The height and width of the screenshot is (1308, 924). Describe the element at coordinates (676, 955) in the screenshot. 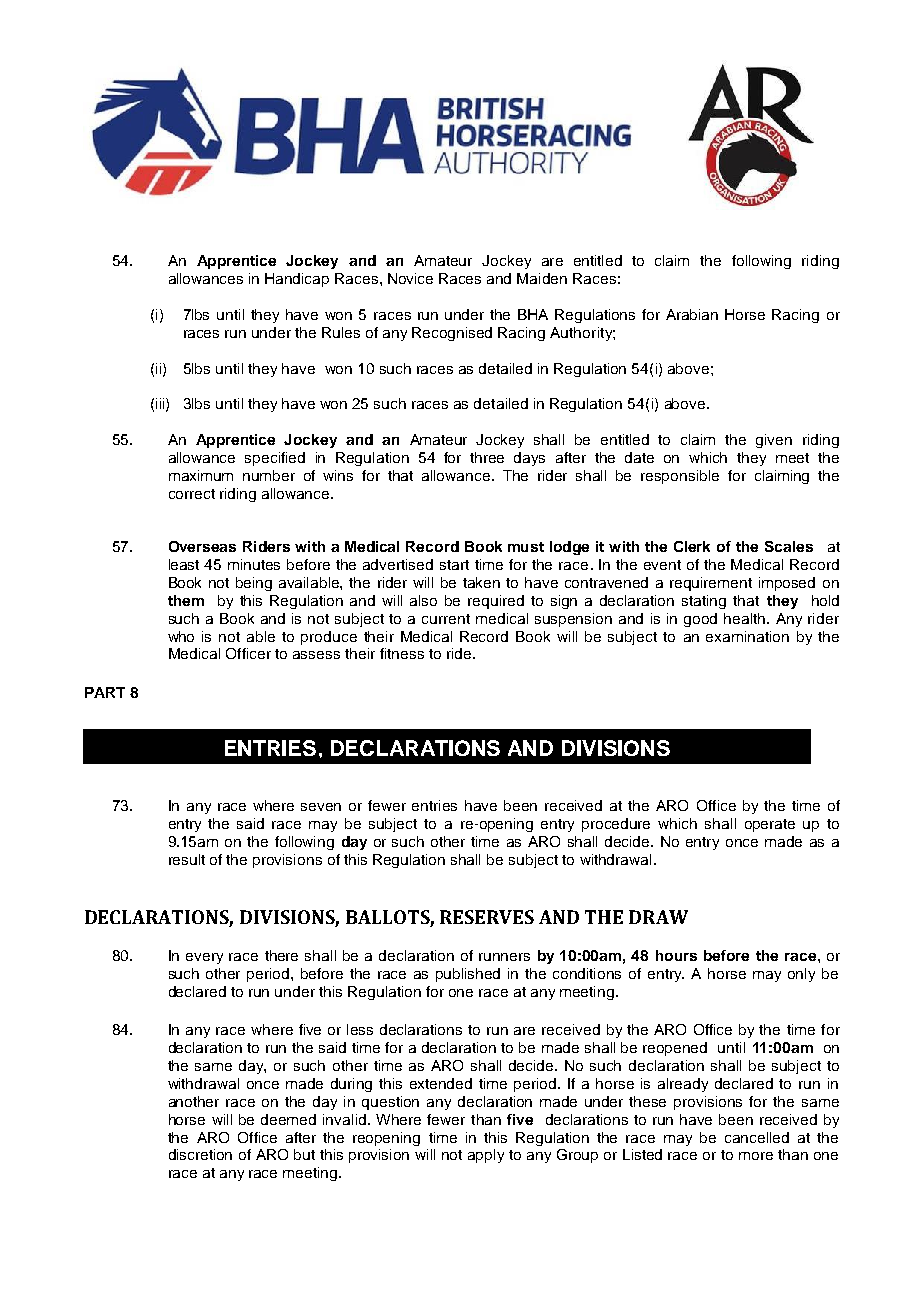

I see `hours` at that location.
